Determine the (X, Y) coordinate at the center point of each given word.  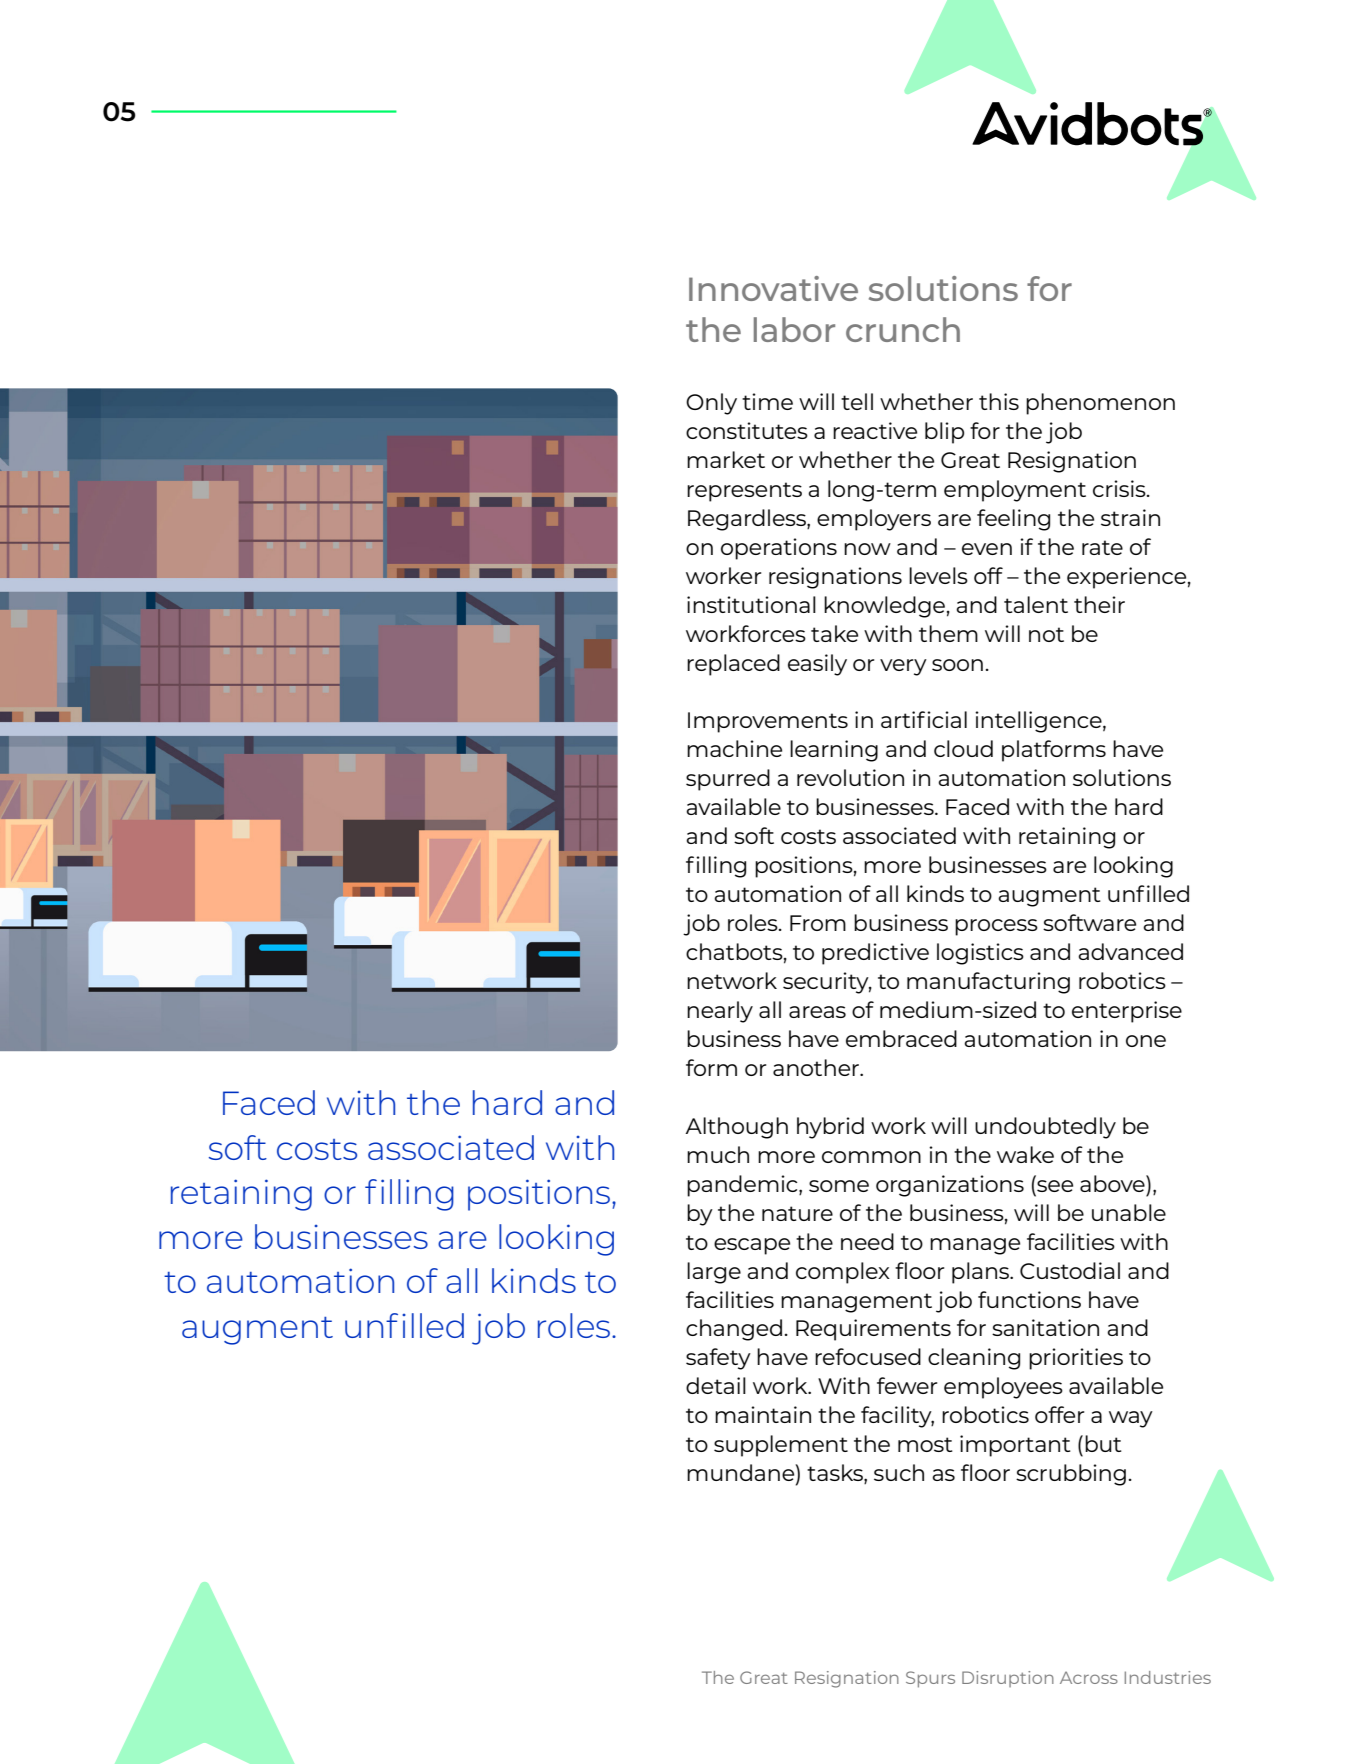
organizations (950, 1186)
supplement (781, 1446)
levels (938, 575)
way (1131, 1419)
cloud (963, 748)
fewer (907, 1385)
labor (794, 329)
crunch (903, 329)
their (1099, 604)
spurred (728, 780)
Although (736, 1128)
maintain (763, 1414)
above (1113, 1183)
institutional (751, 604)
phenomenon (1100, 404)
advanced (1130, 951)
